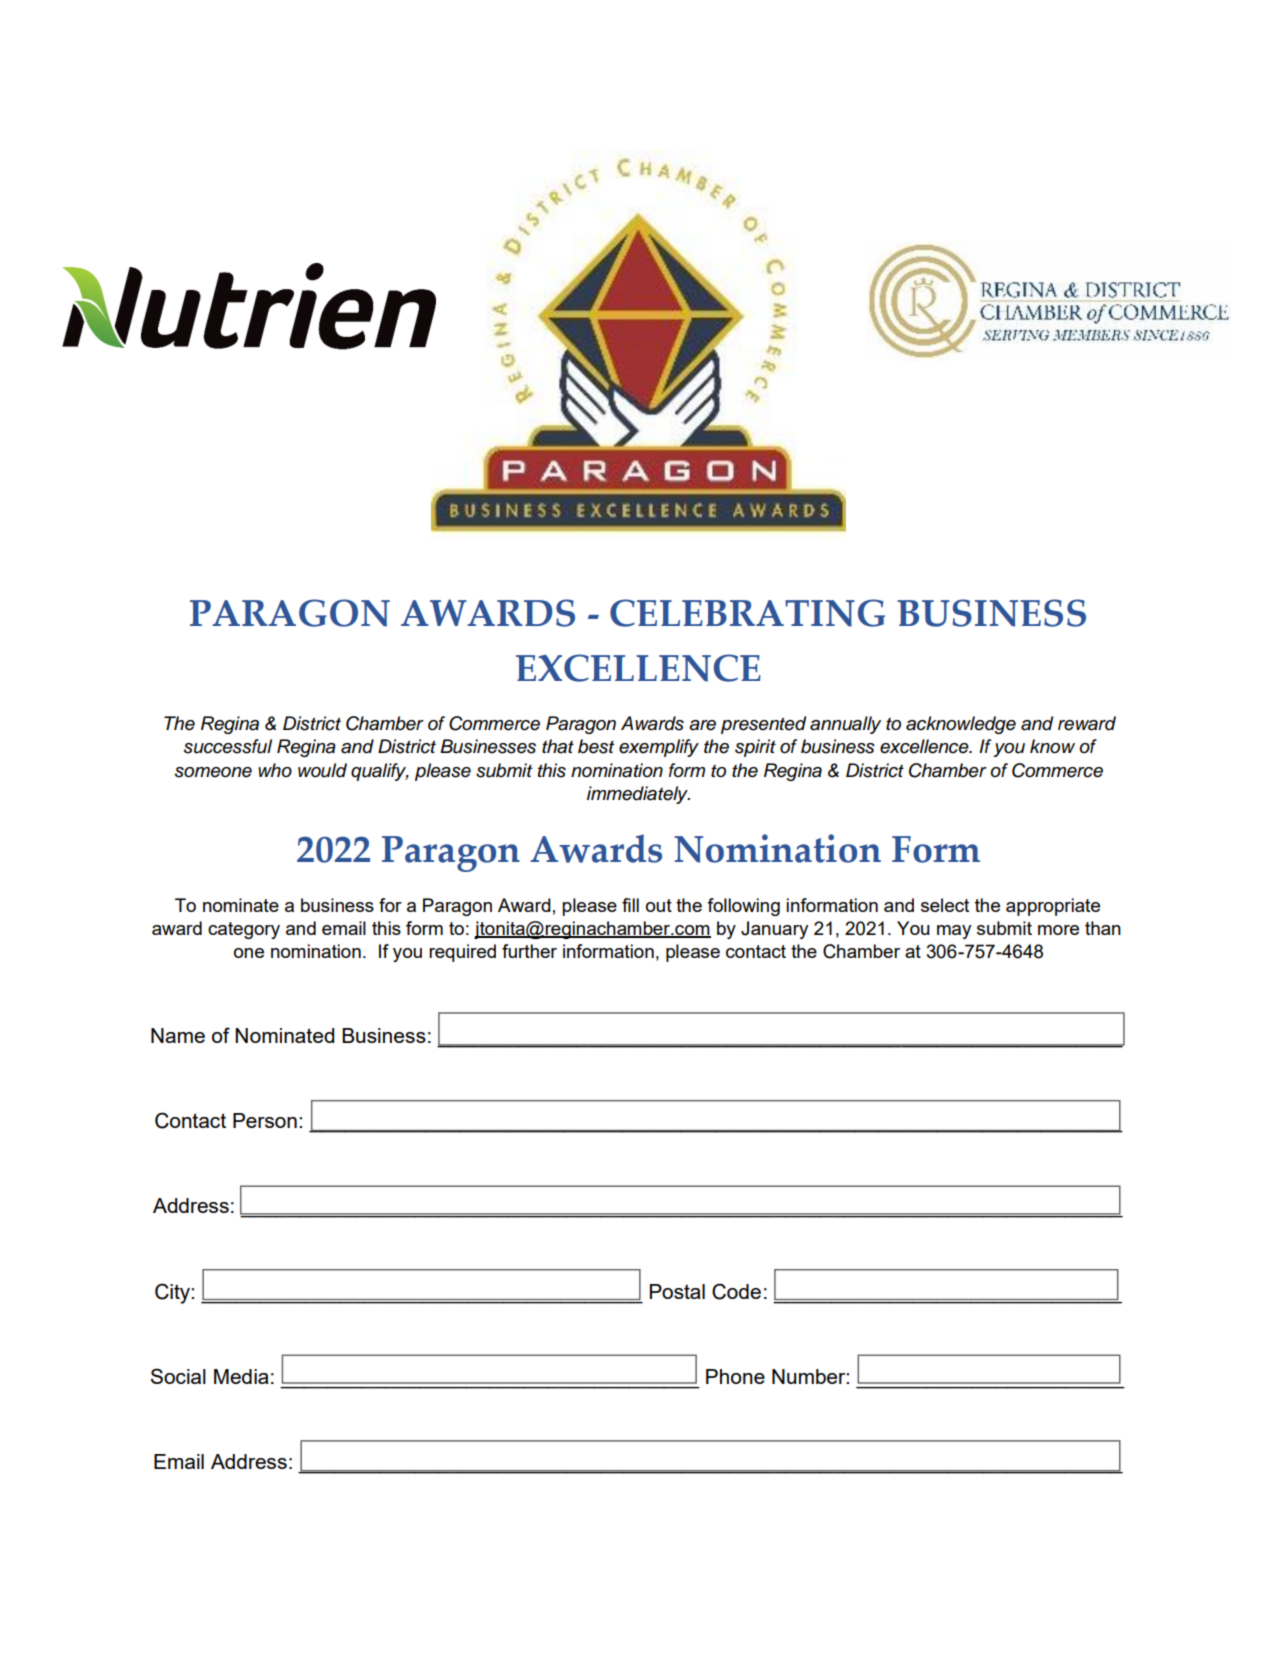 The width and height of the document is (1277, 1653). I want to click on Name, so click(178, 1035).
